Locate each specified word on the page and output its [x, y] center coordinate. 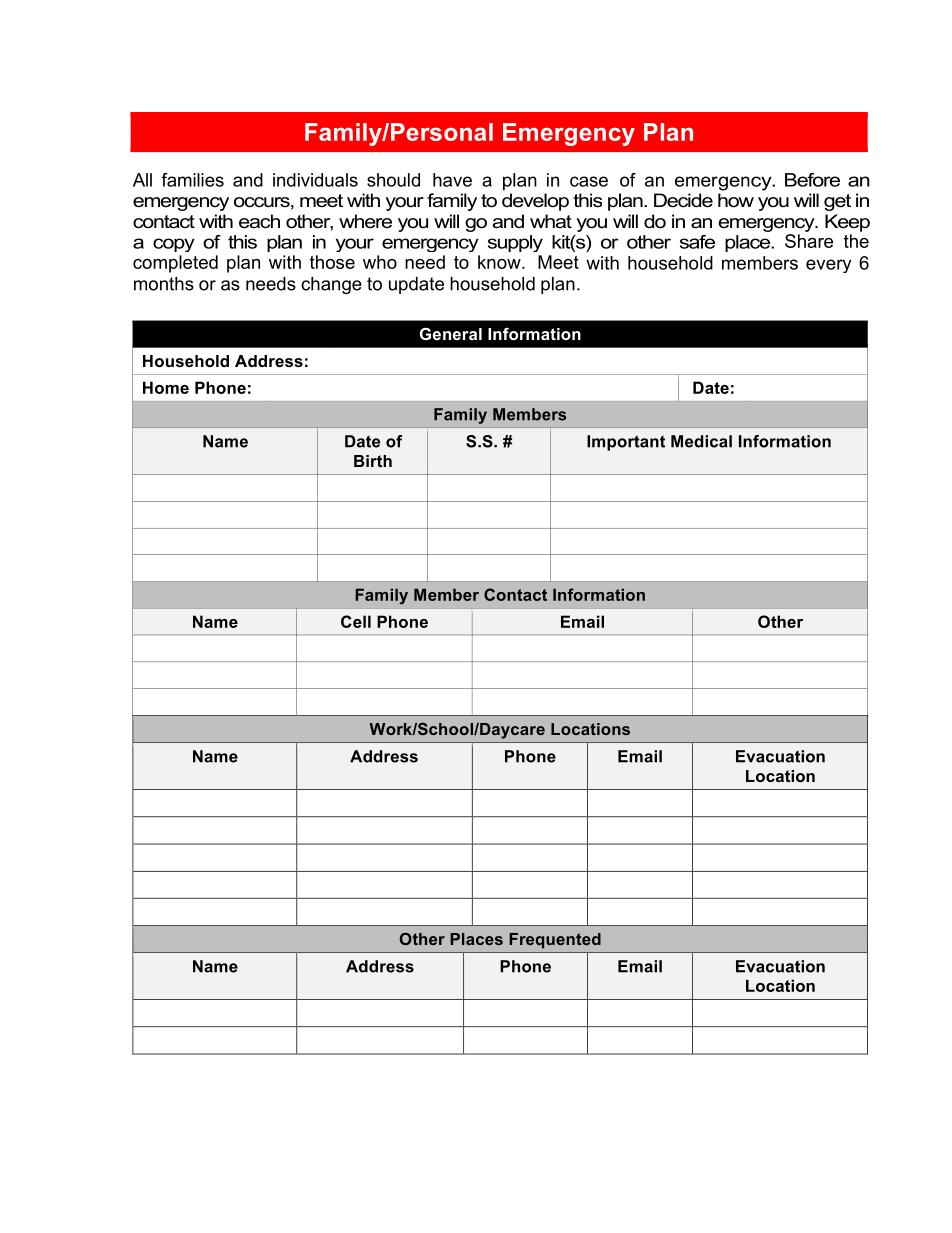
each [259, 221]
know [500, 262]
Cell [356, 621]
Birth [373, 461]
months [164, 284]
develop [535, 202]
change [331, 285]
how [736, 200]
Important [626, 443]
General [451, 333]
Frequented [555, 941]
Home [166, 387]
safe [697, 242]
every [828, 266]
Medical [701, 441]
